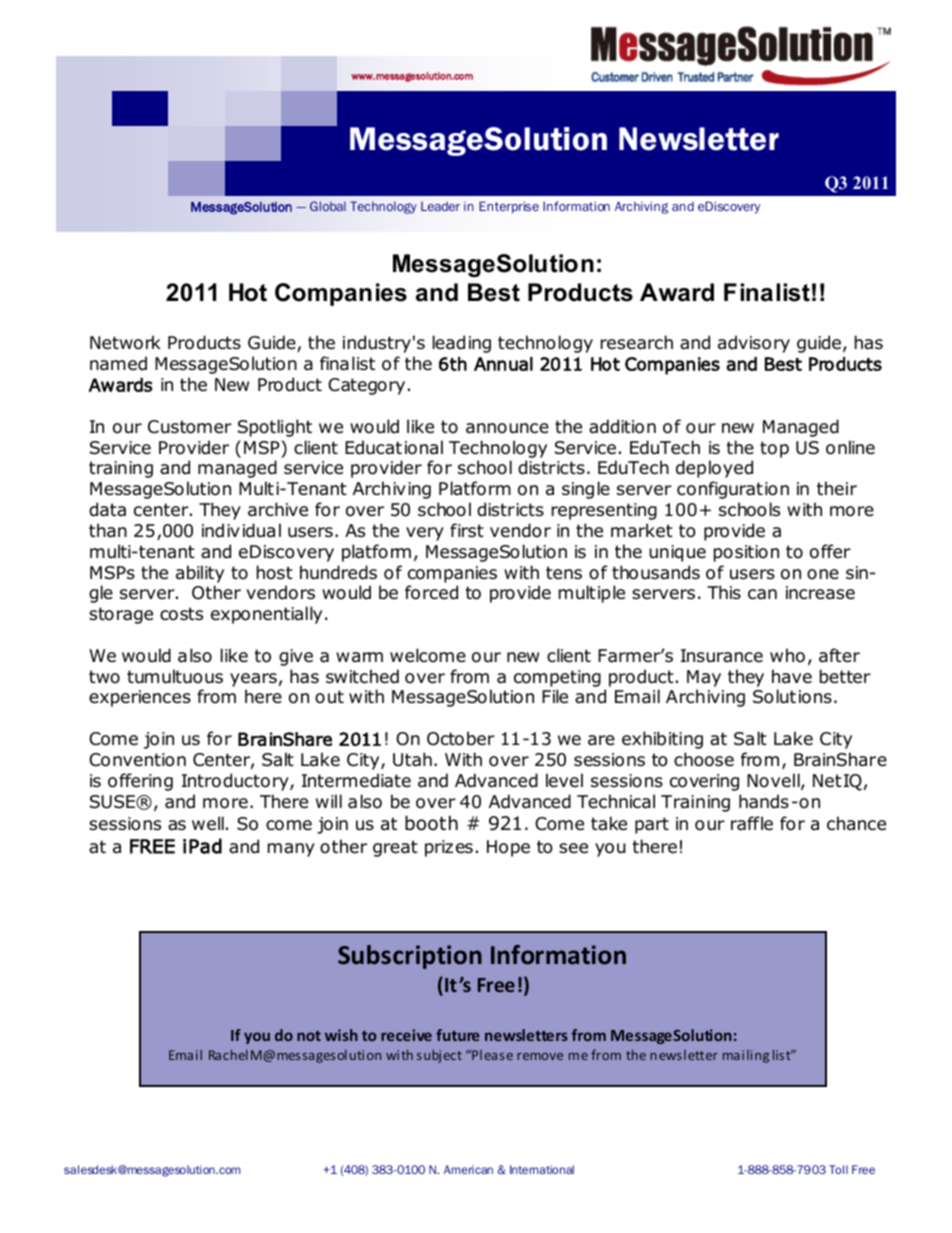 Image resolution: width=952 pixels, height=1233 pixels. What do you see at coordinates (508, 848) in the page?
I see `Hope` at bounding box center [508, 848].
